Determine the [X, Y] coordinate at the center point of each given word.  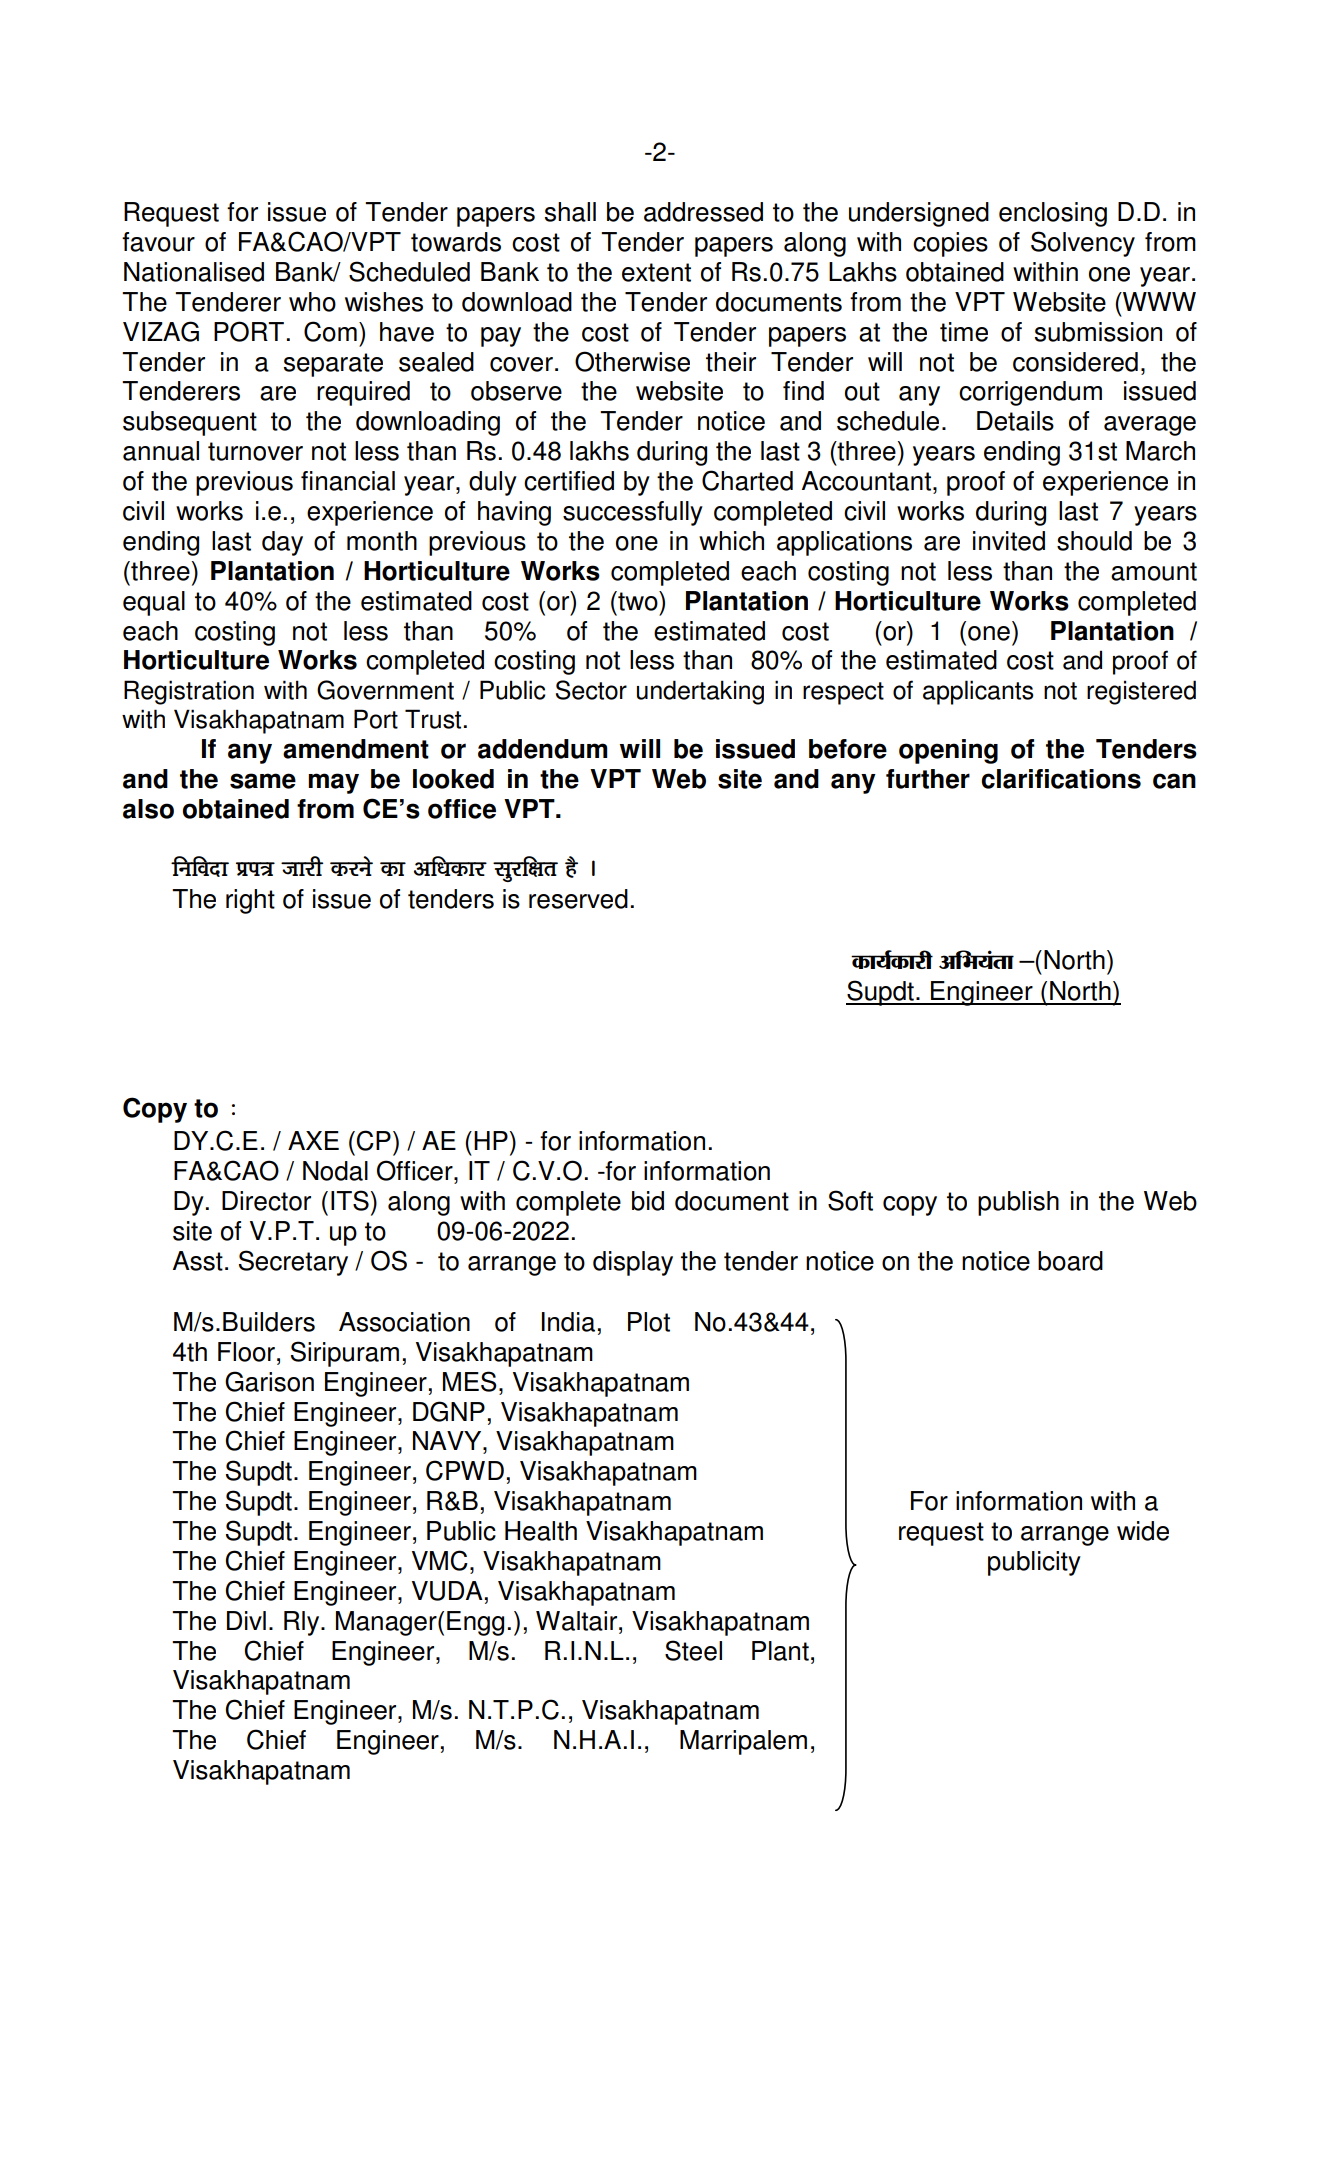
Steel [693, 1650]
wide [1143, 1531]
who [312, 302]
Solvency [1083, 244]
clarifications [1061, 779]
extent [656, 272]
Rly [303, 1623]
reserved [578, 899]
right [250, 901]
